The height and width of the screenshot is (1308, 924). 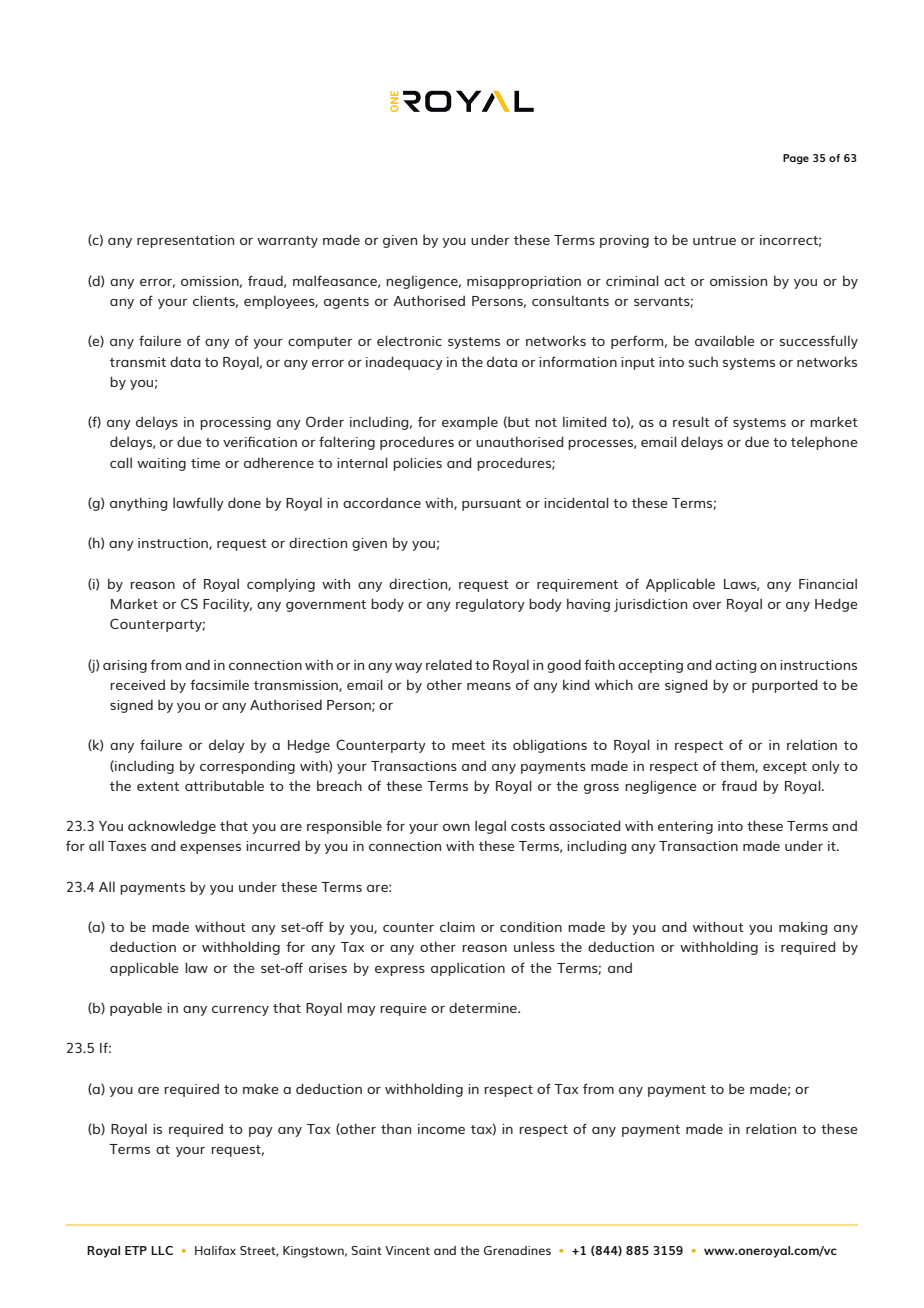 What do you see at coordinates (524, 282) in the screenshot?
I see `misappropriation` at bounding box center [524, 282].
